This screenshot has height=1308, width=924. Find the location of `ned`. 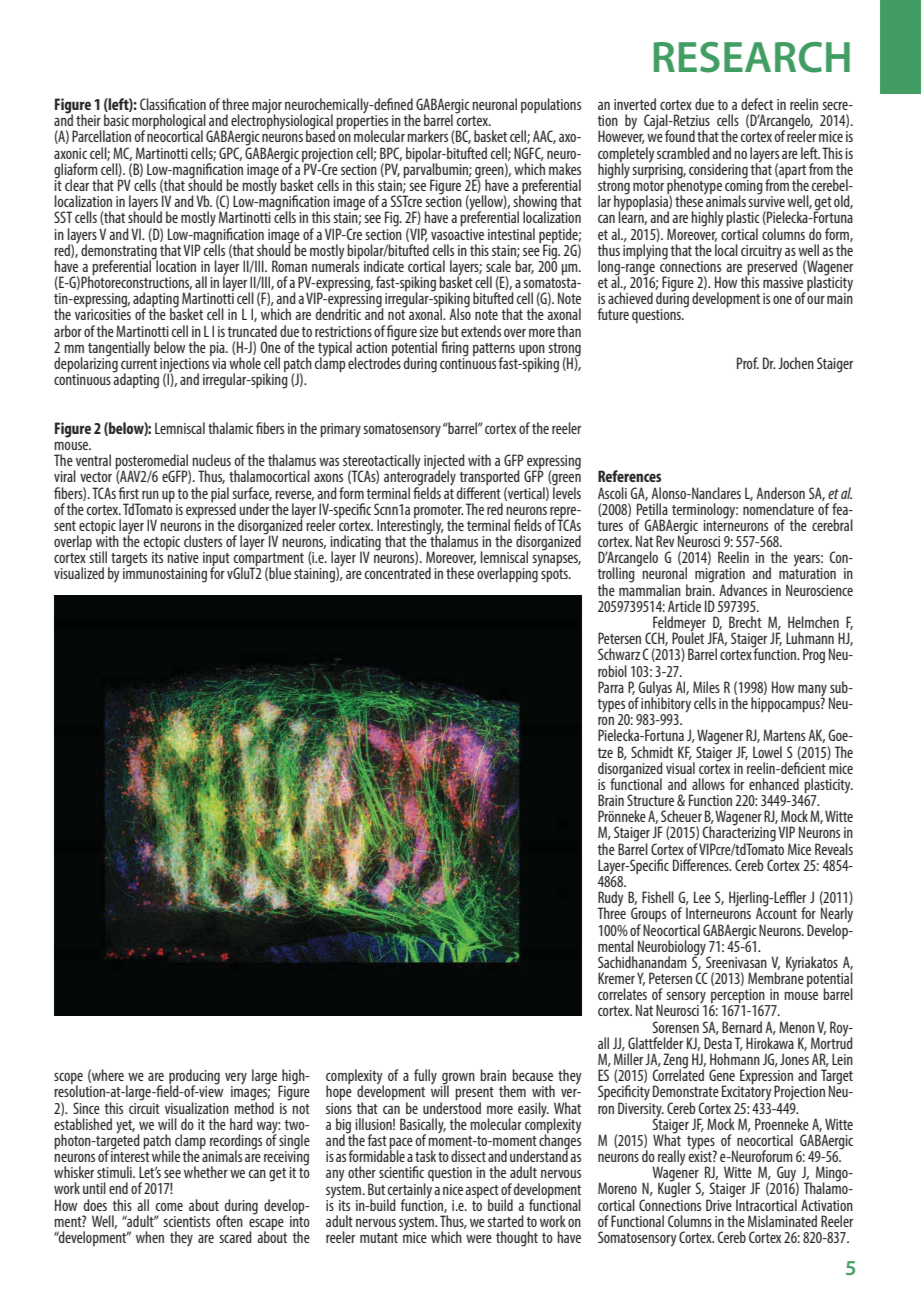

ned is located at coordinates (403, 104).
